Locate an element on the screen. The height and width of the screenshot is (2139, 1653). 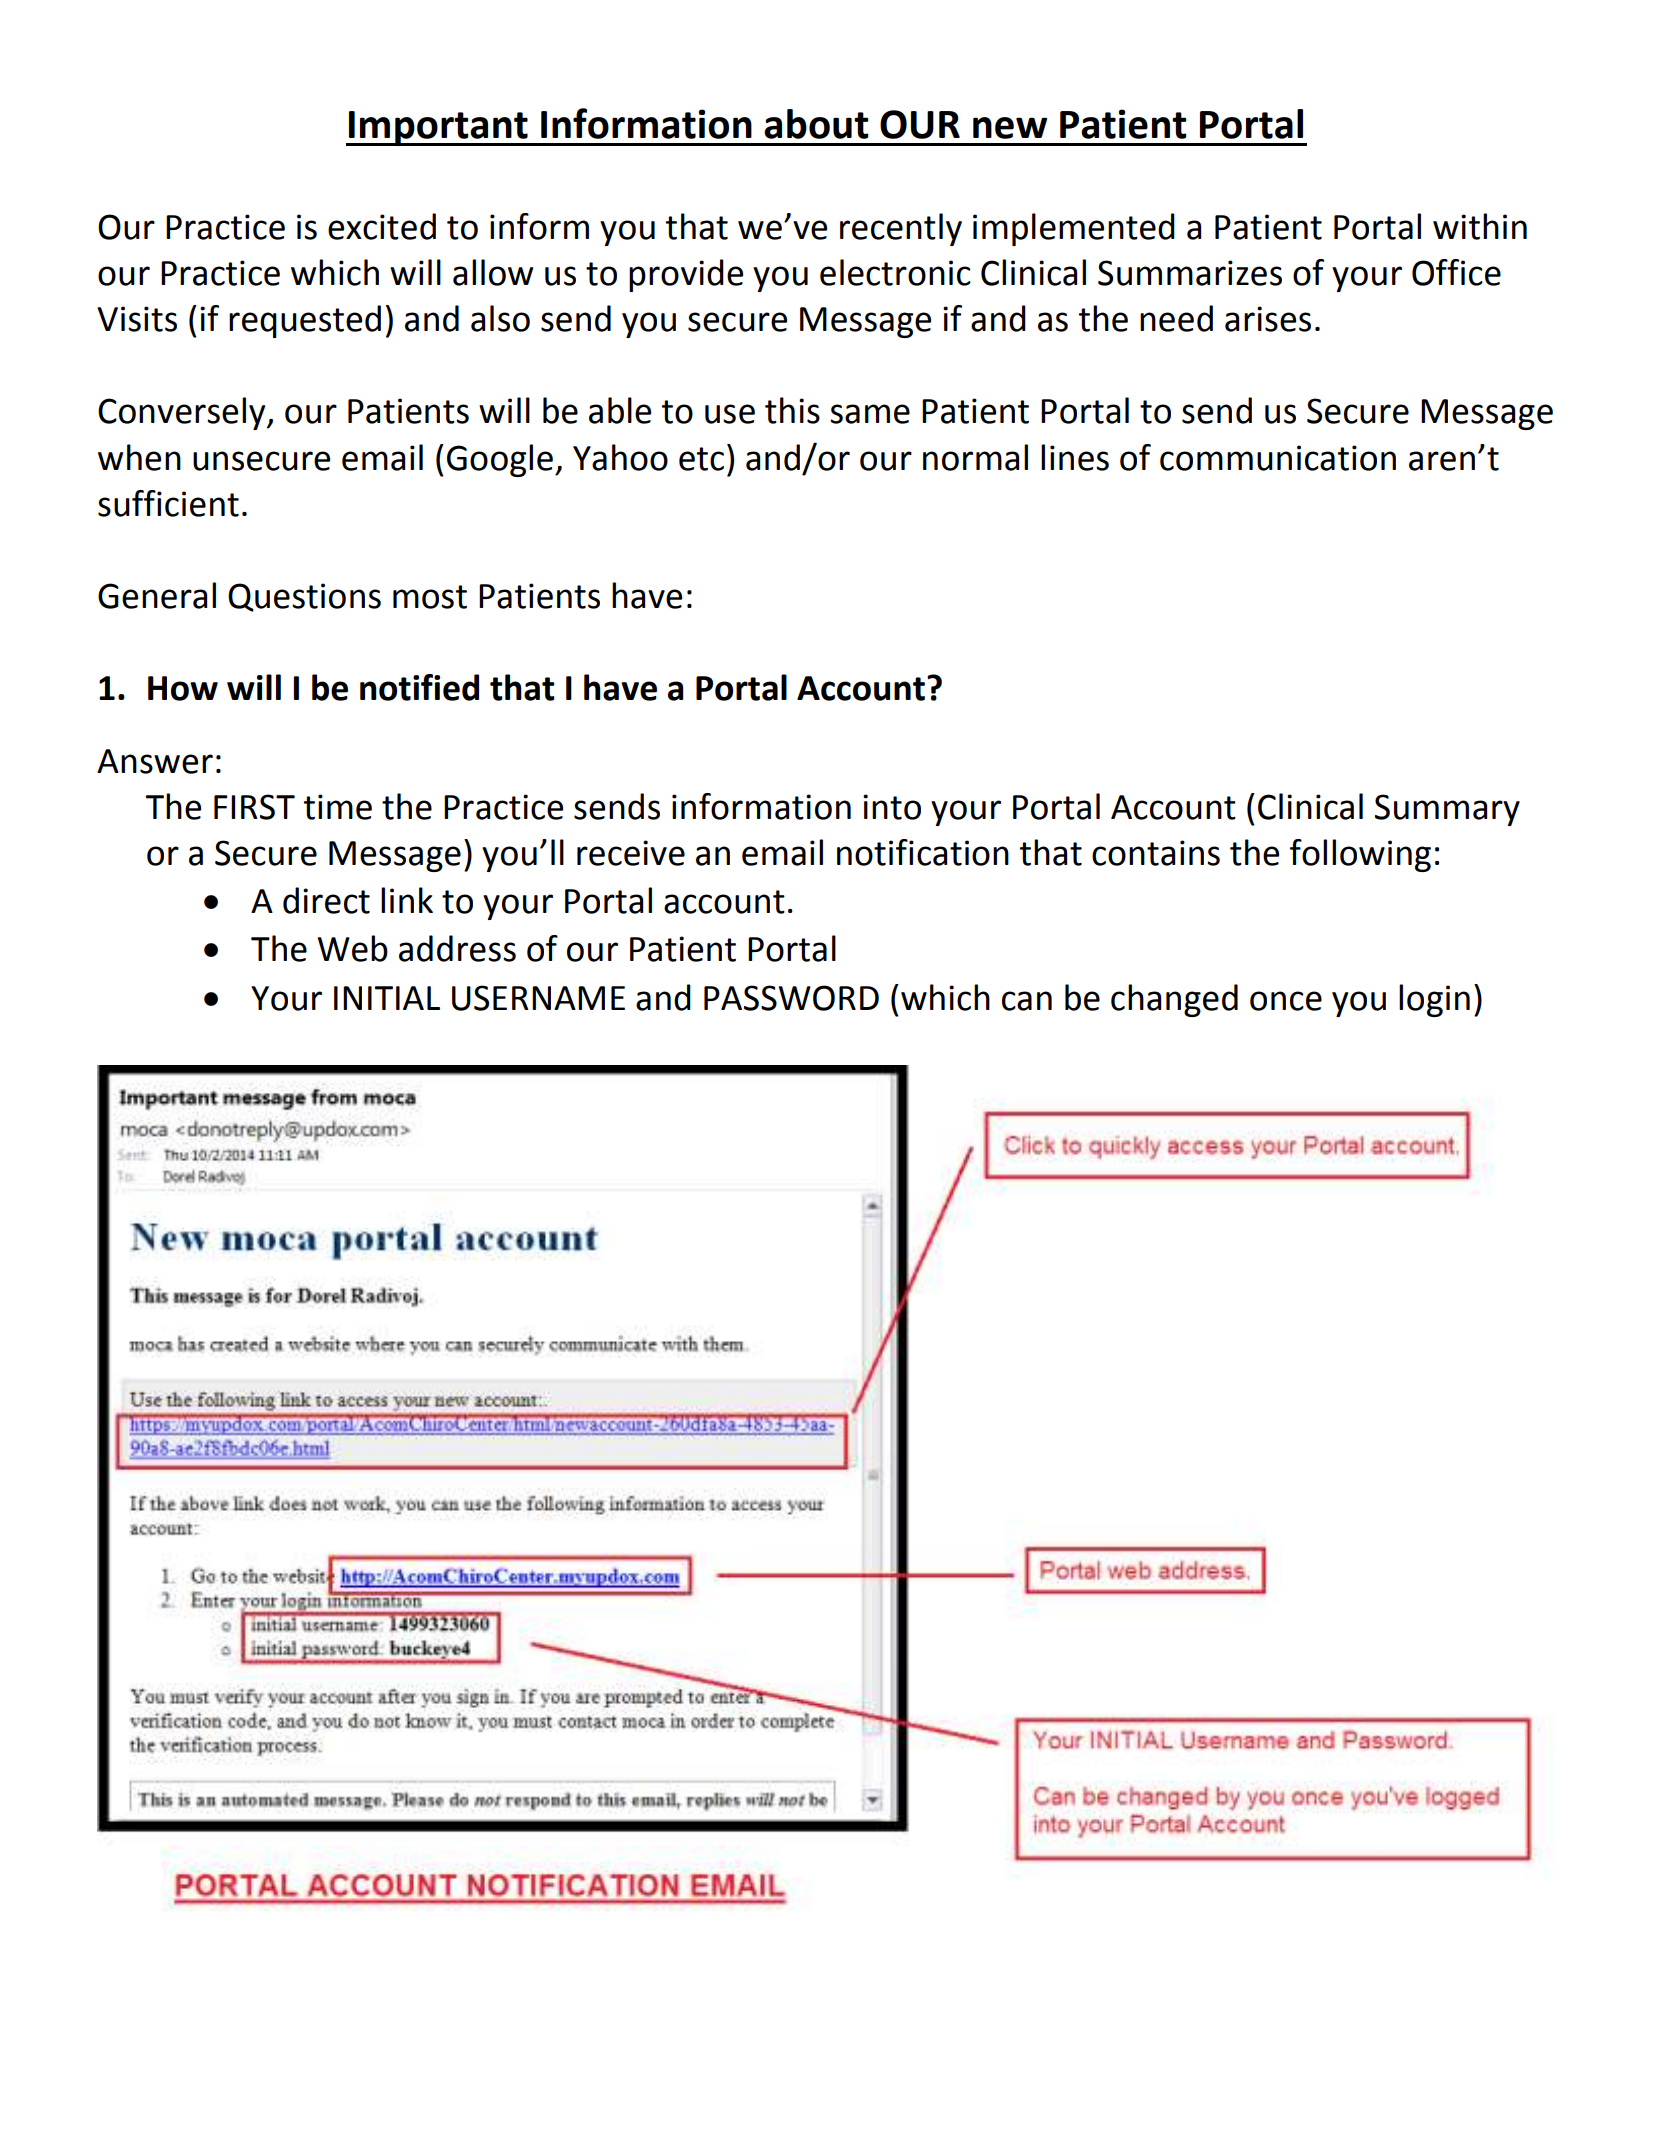
about is located at coordinates (816, 124).
